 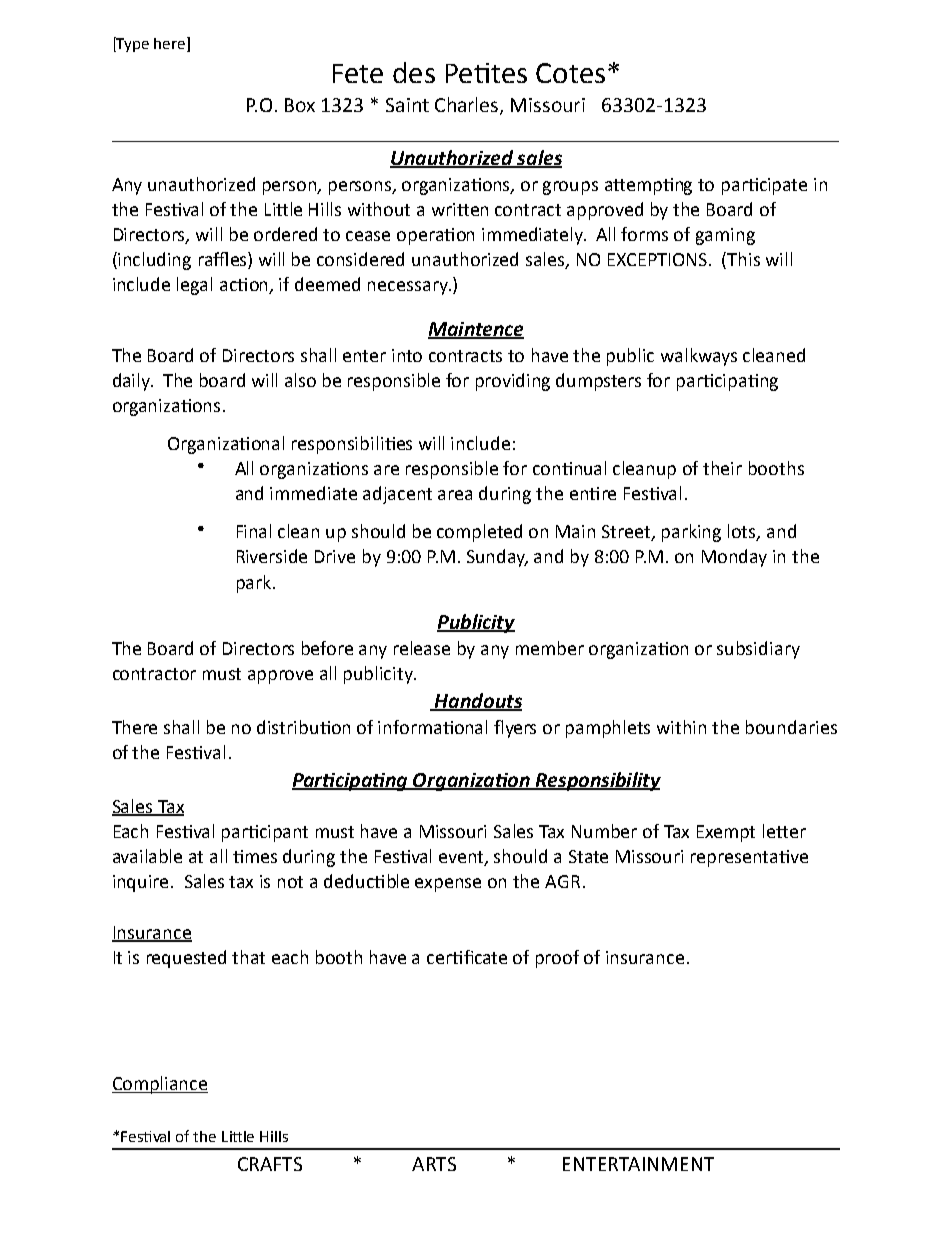 I want to click on Monday, so click(x=734, y=558).
